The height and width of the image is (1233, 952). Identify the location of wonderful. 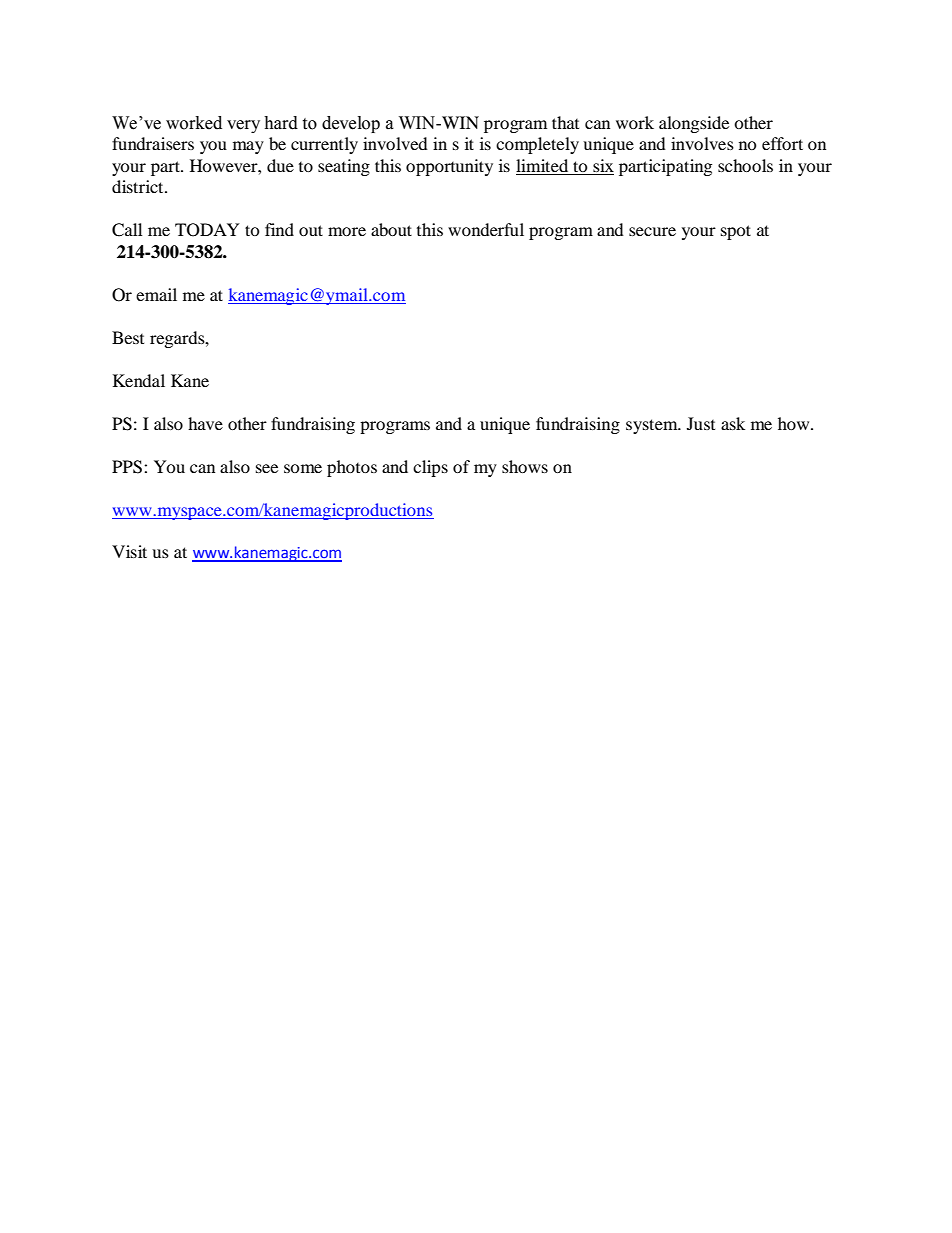
(486, 229).
